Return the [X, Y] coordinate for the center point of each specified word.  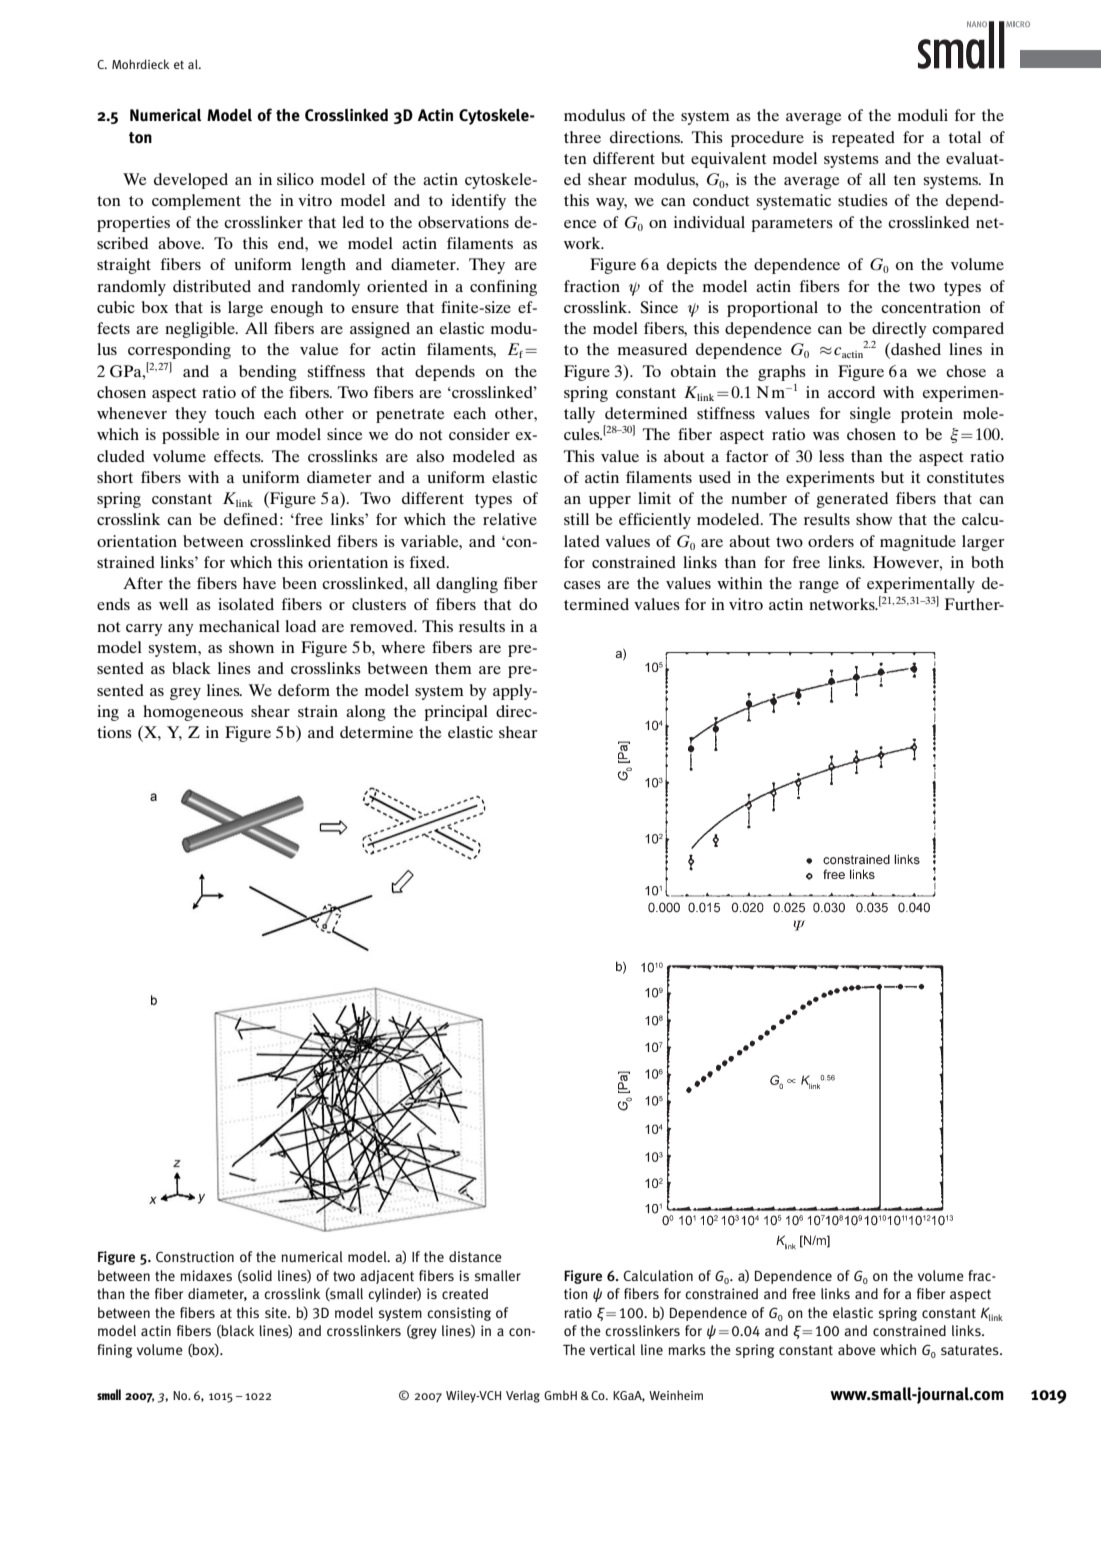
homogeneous [193, 713]
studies [863, 200]
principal [456, 713]
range [819, 587]
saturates [971, 1350]
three [582, 137]
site [277, 1312]
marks [687, 1349]
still [576, 519]
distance [475, 1257]
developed [191, 181]
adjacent [387, 1277]
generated [852, 500]
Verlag [523, 1396]
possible [191, 436]
